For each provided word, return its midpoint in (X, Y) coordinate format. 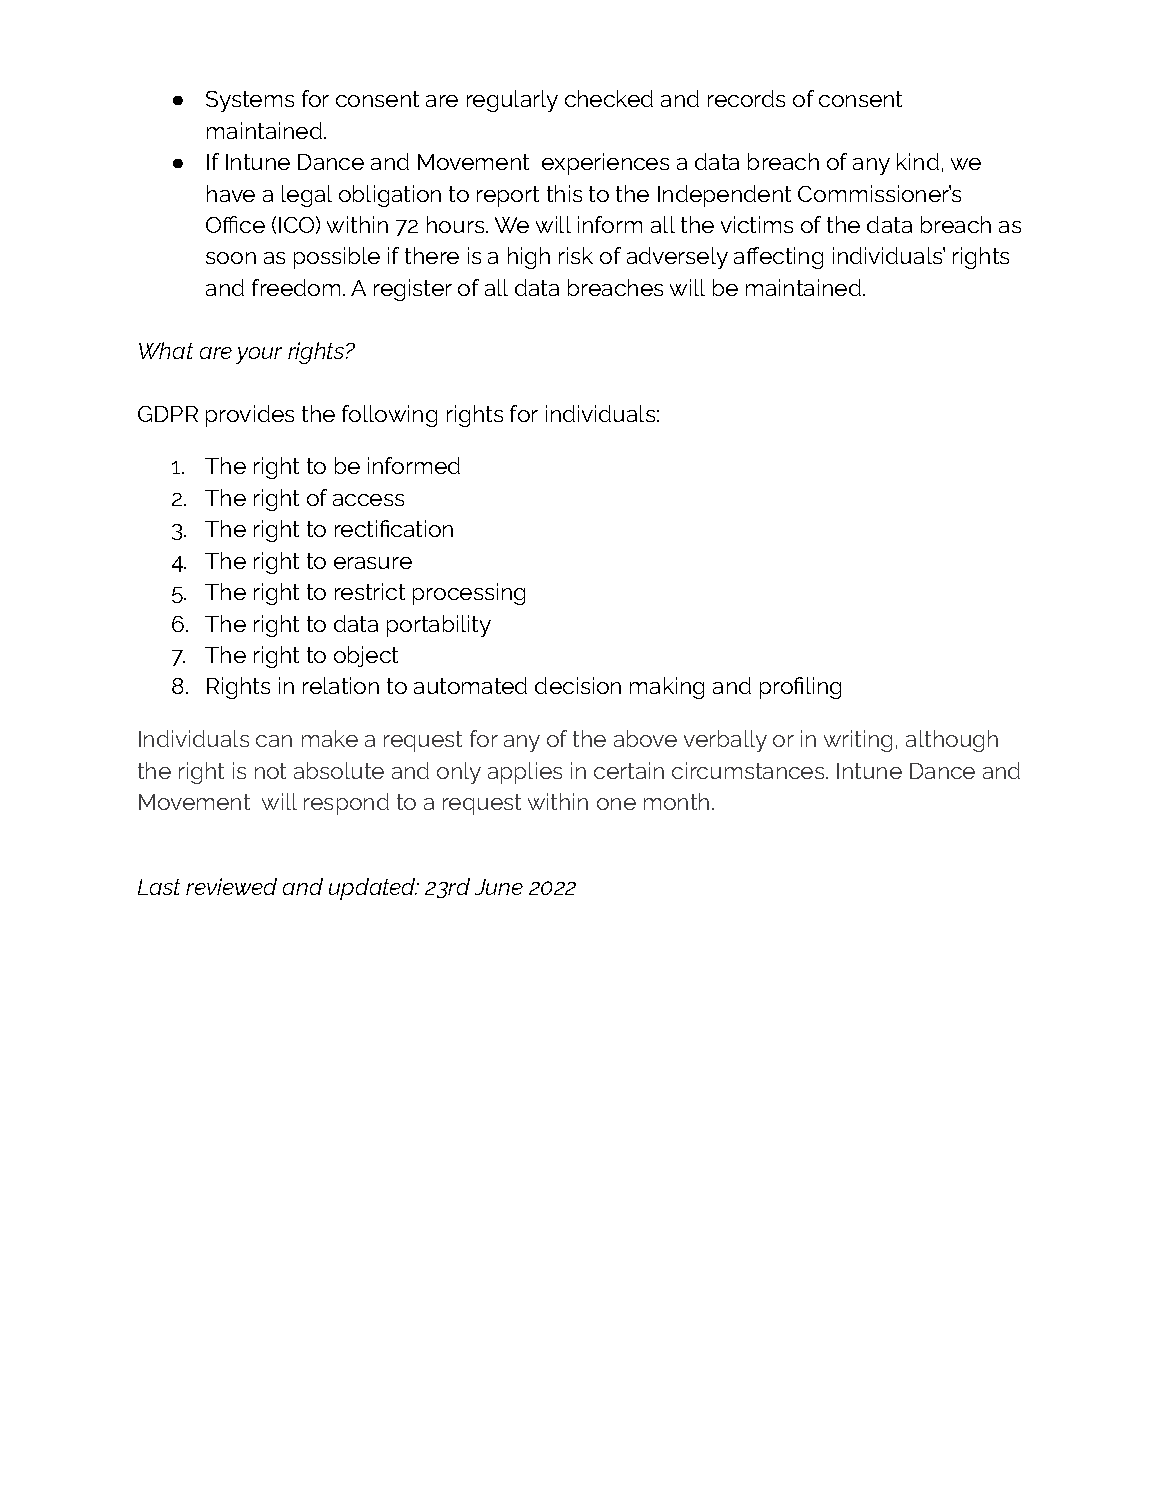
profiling (800, 688)
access (368, 500)
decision (578, 685)
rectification (394, 528)
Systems (250, 101)
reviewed (231, 886)
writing (858, 741)
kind (918, 161)
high (529, 258)
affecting (778, 258)
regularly (512, 101)
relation (341, 685)
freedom (296, 287)
